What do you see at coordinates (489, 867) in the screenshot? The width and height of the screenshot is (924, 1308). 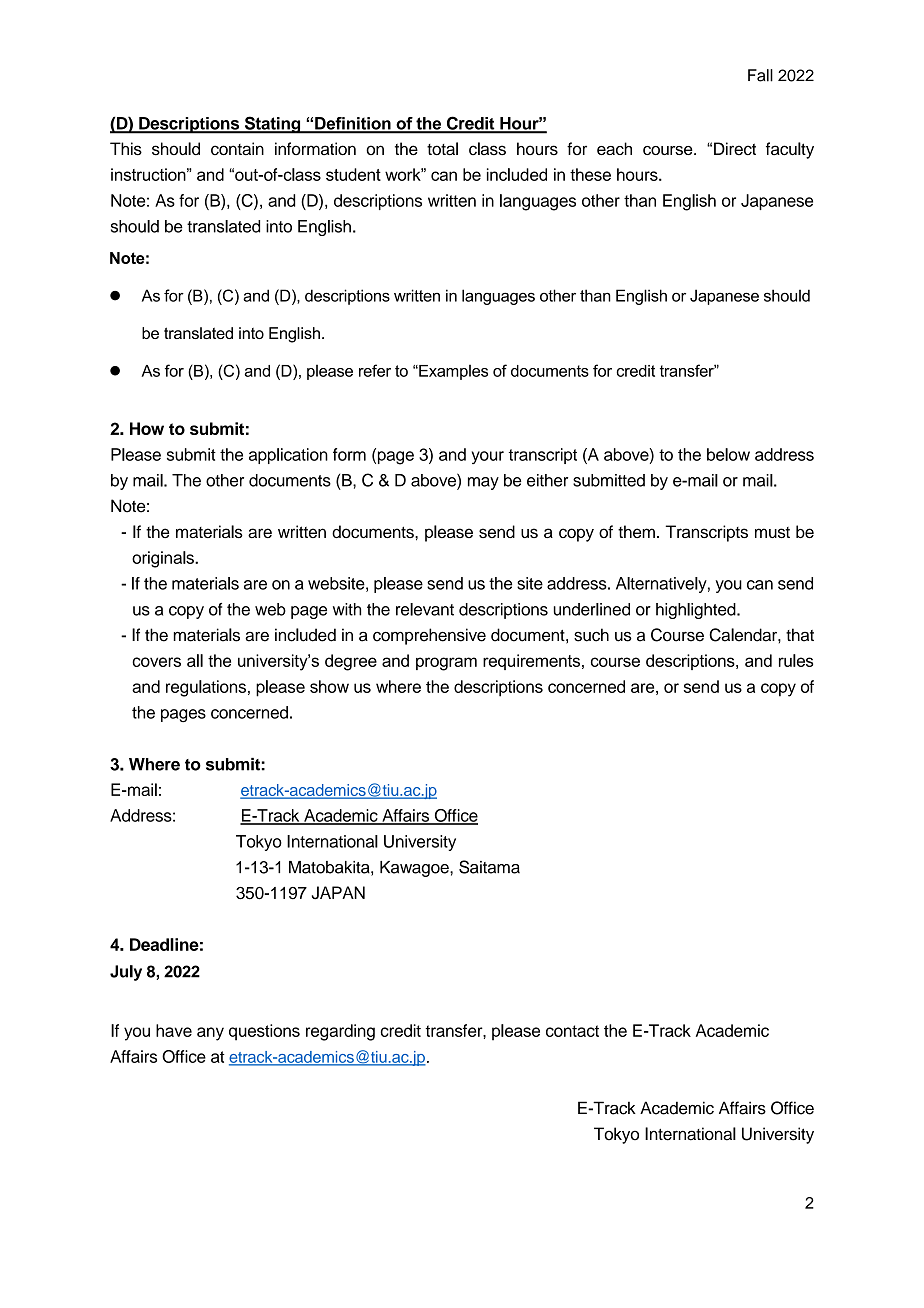 I see `Saitama` at bounding box center [489, 867].
